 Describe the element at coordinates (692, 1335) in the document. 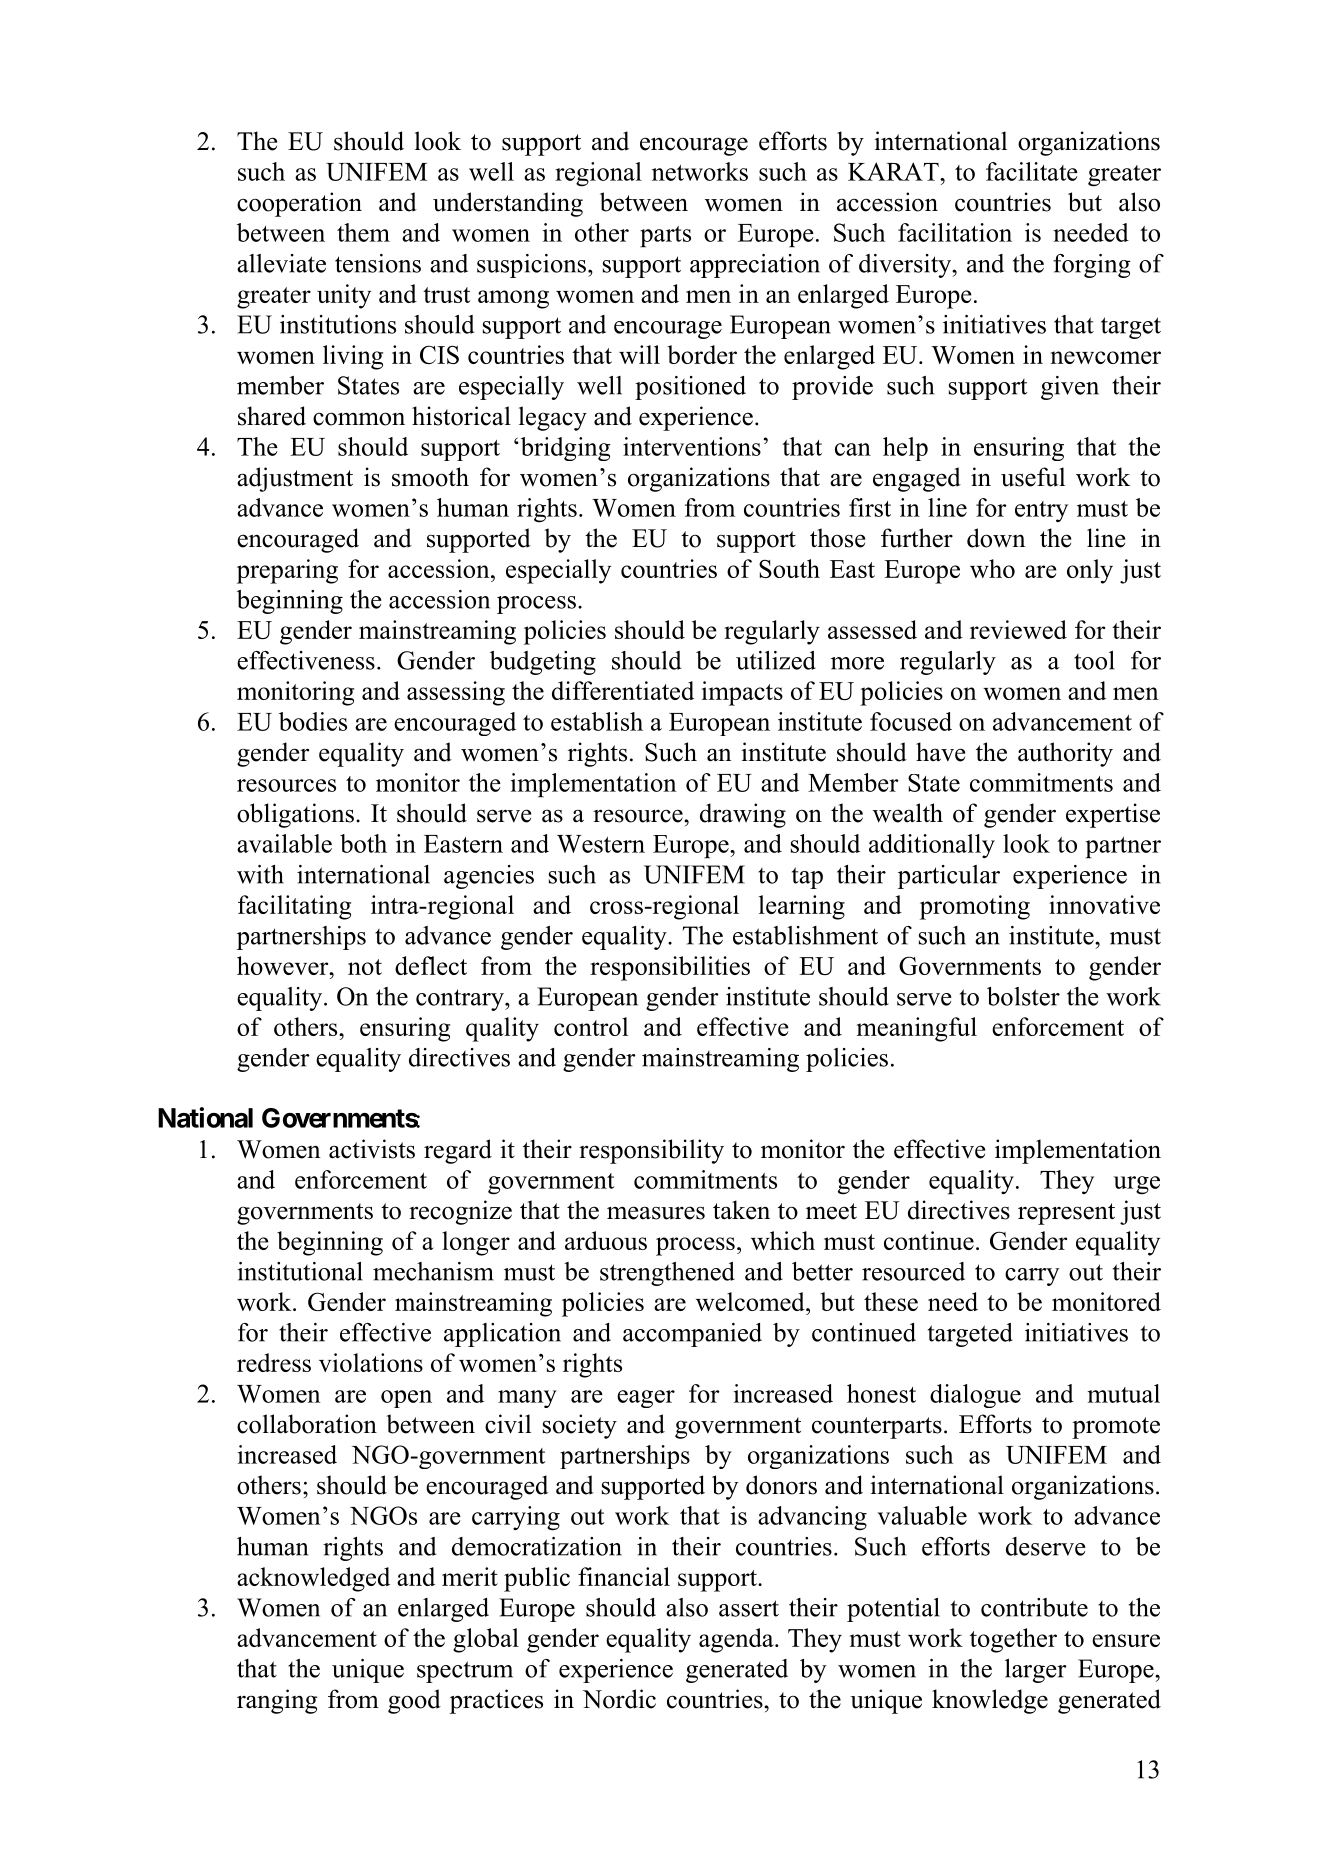

I see `accompanied` at that location.
